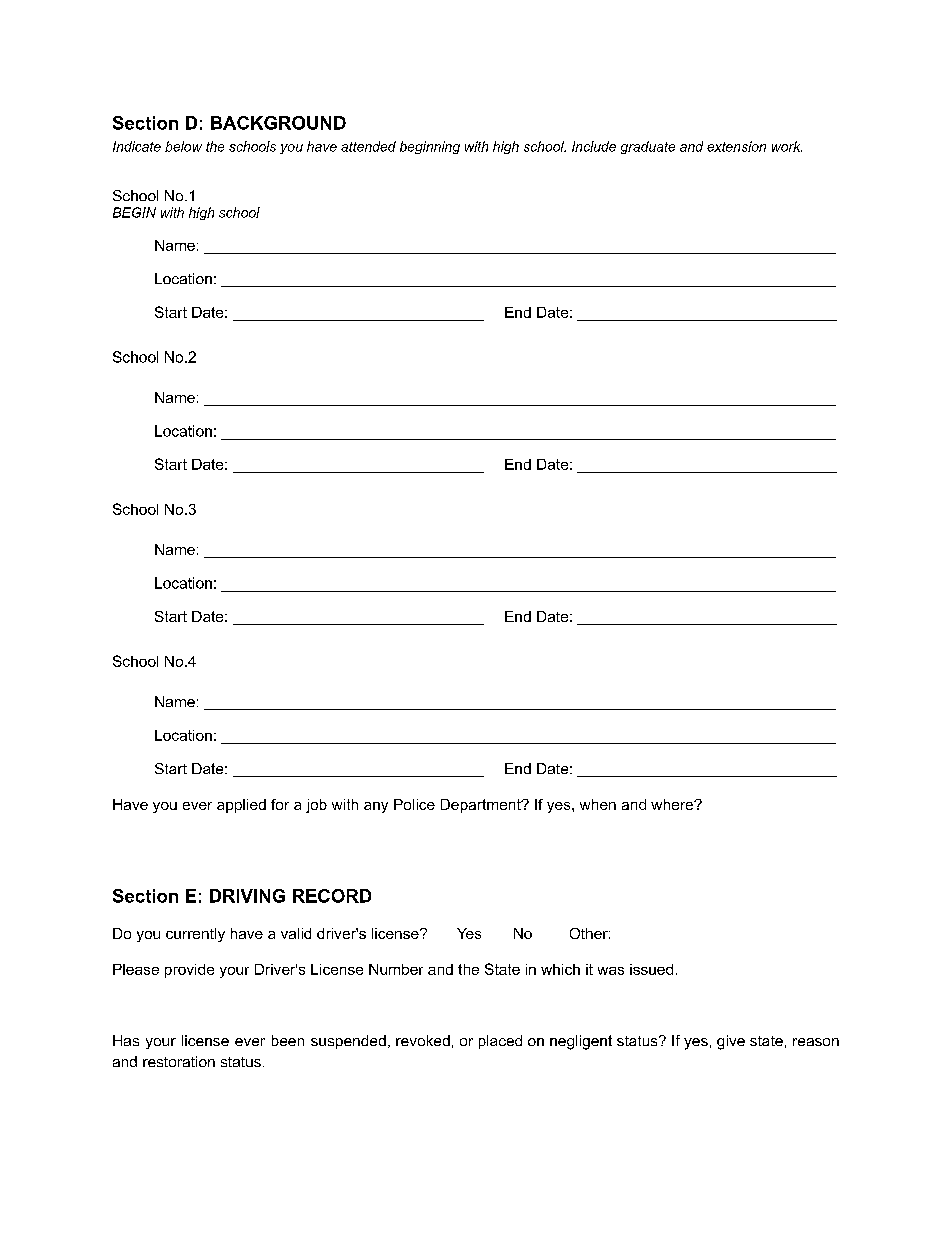 The width and height of the image is (952, 1233). What do you see at coordinates (500, 1042) in the image?
I see `placed` at bounding box center [500, 1042].
